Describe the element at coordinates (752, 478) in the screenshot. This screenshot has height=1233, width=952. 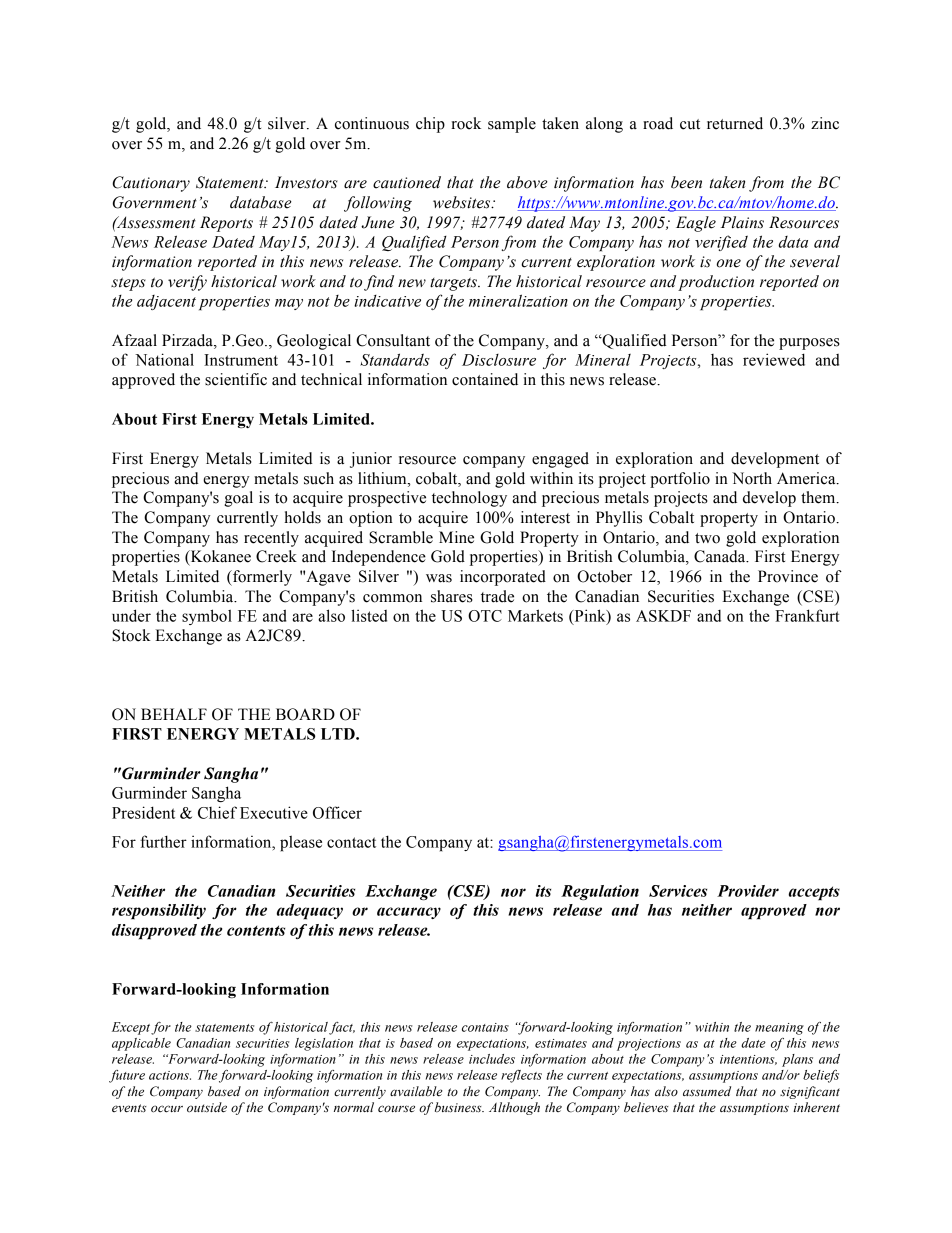
I see `North` at that location.
